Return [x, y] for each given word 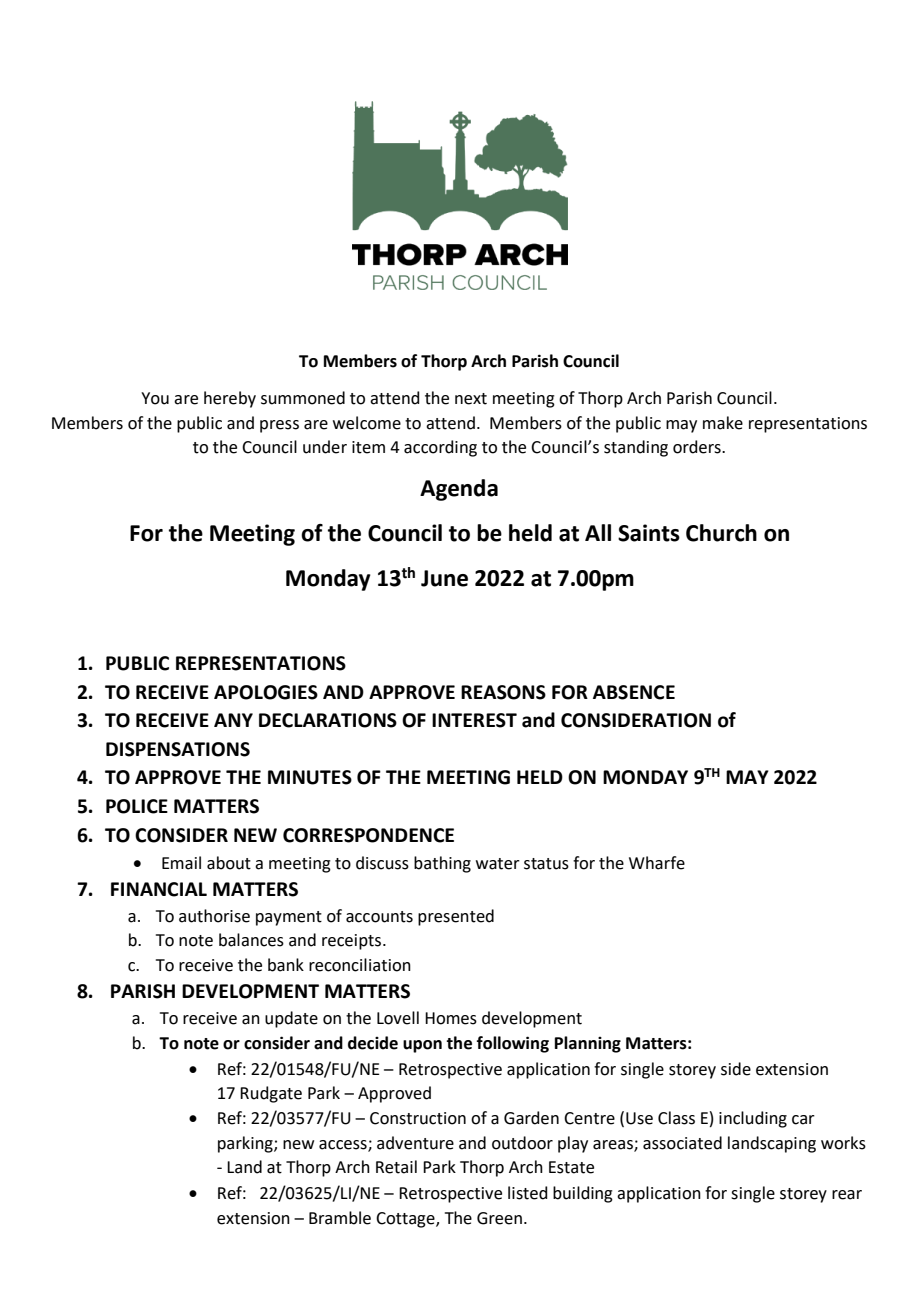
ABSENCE [634, 692]
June [444, 578]
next [471, 399]
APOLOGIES [266, 692]
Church [721, 533]
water [498, 864]
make [723, 423]
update [291, 1019]
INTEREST [474, 720]
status [546, 864]
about [229, 863]
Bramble [340, 1218]
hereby [230, 399]
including [753, 1119]
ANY [233, 720]
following [513, 1044]
